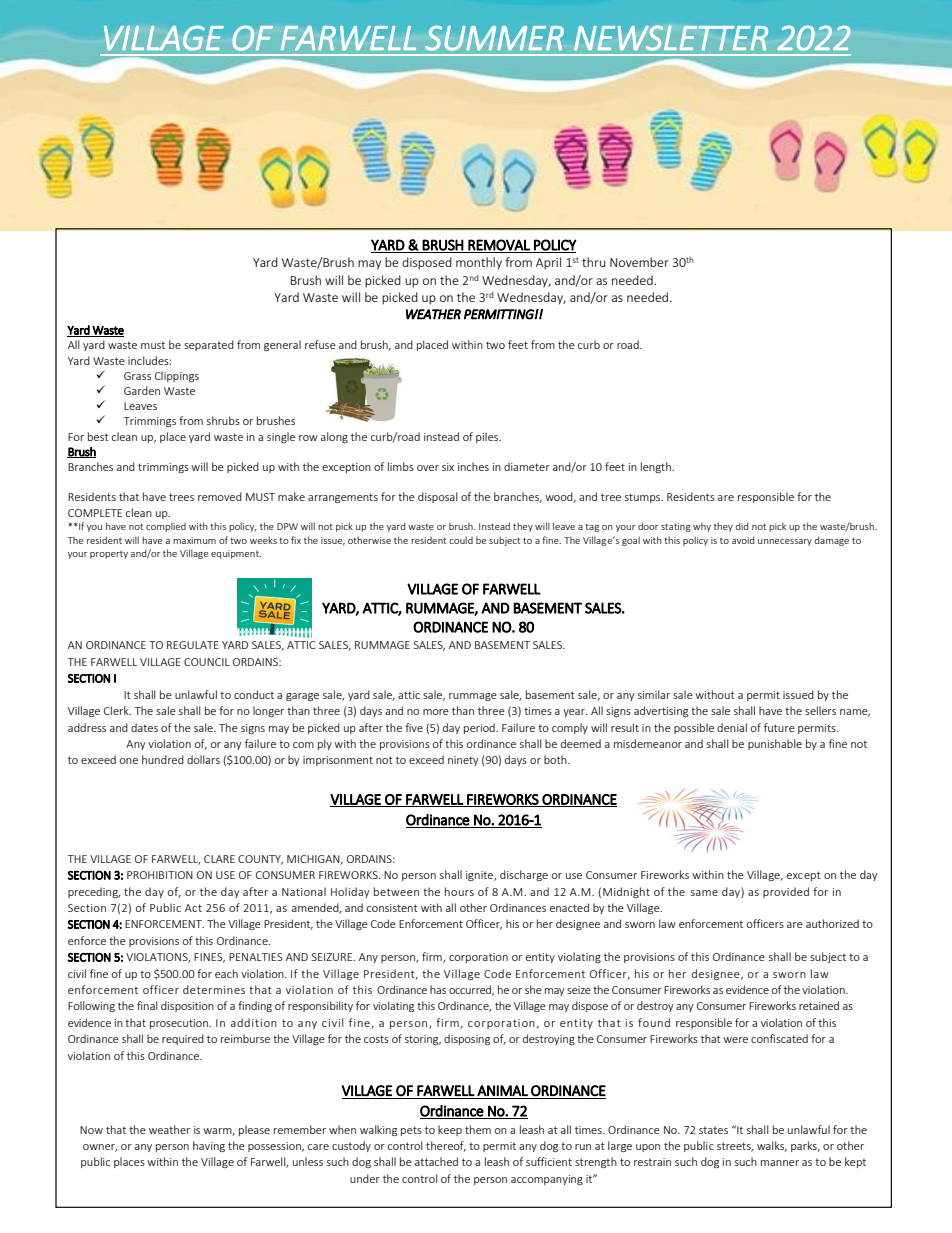 The width and height of the document is (952, 1233). I want to click on them, so click(478, 1129).
